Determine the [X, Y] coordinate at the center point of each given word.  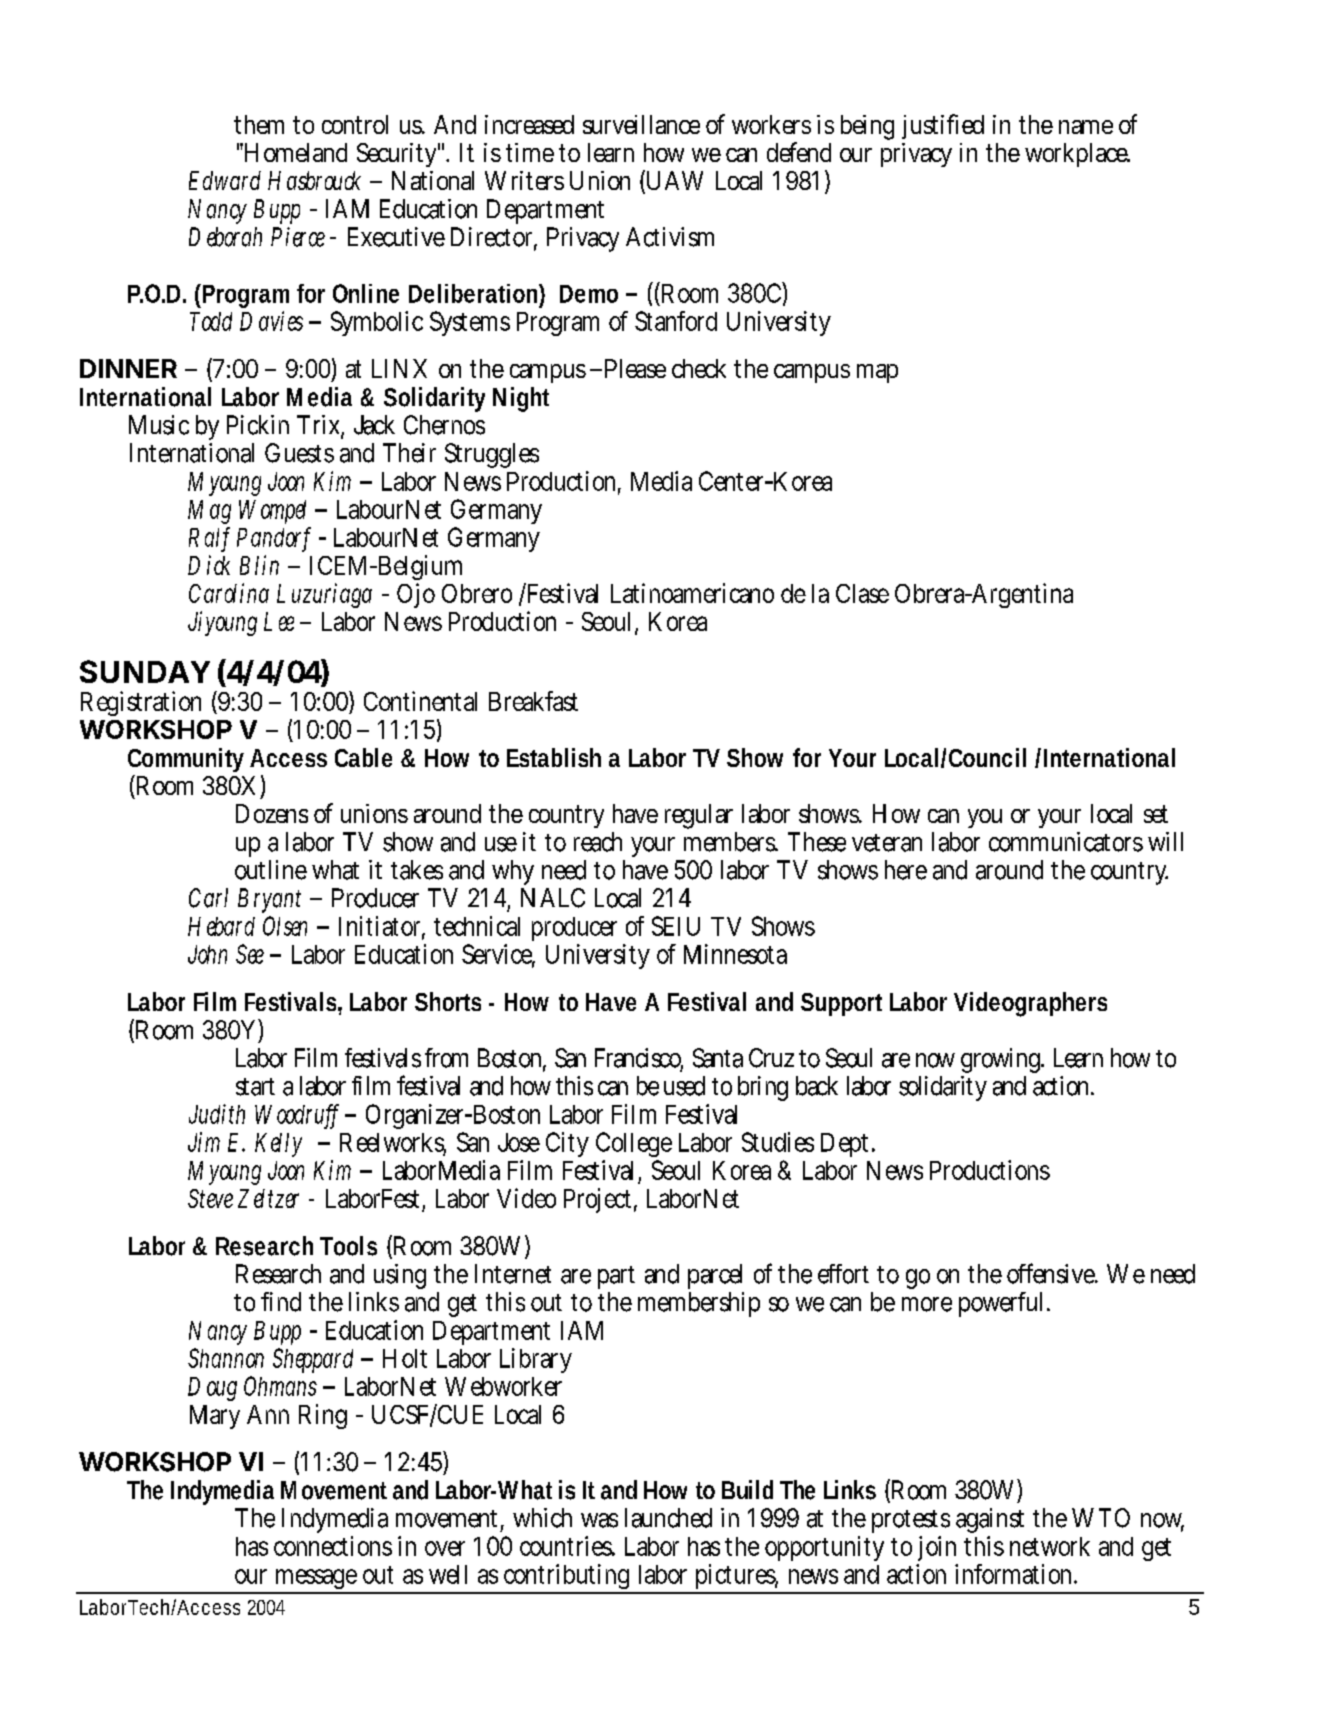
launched [668, 1518]
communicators [1066, 842]
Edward [225, 180]
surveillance [641, 124]
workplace [1077, 155]
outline [271, 870]
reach [598, 842]
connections [333, 1546]
